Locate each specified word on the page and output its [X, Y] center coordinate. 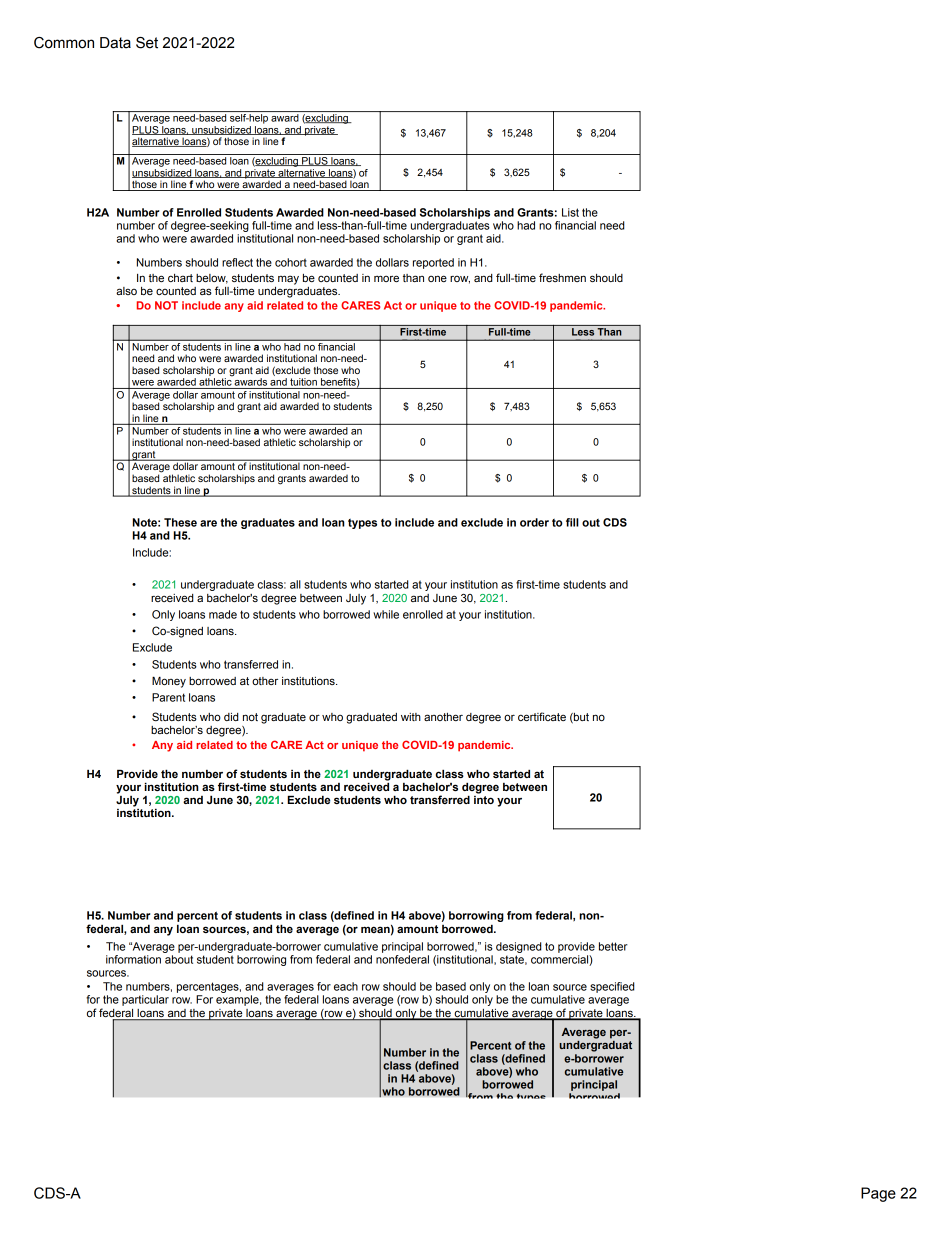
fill [572, 522]
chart [180, 278]
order [534, 522]
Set [147, 43]
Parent [168, 697]
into [484, 798]
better [613, 946]
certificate [542, 716]
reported [433, 263]
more [386, 278]
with [411, 717]
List [570, 212]
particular [145, 1000]
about [179, 959]
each [346, 986]
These [180, 522]
